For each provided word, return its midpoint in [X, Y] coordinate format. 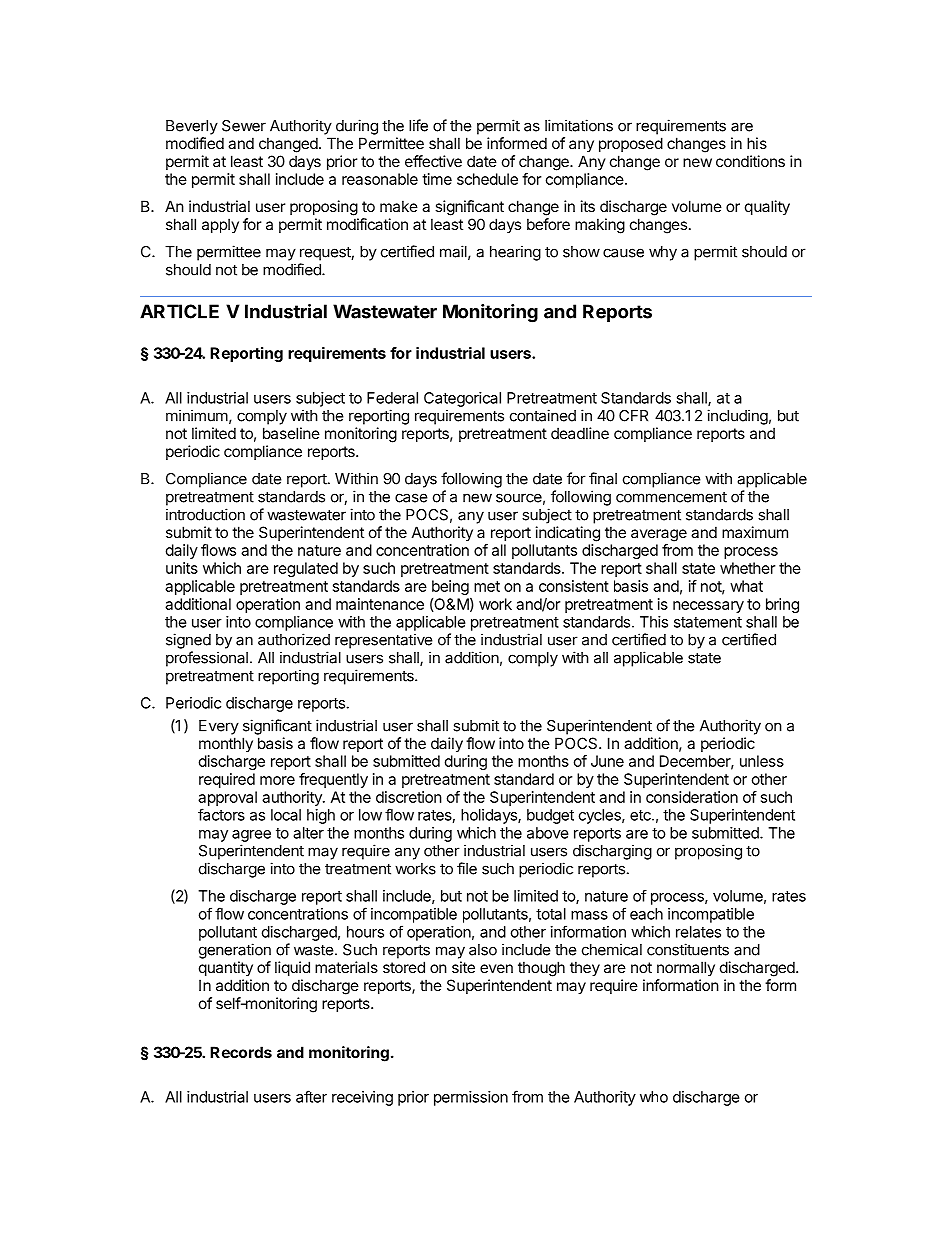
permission [471, 1098]
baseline [291, 433]
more [277, 780]
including [737, 417]
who [654, 1097]
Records [241, 1052]
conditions [750, 161]
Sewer [244, 126]
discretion [409, 797]
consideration [692, 797]
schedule [487, 179]
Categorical [462, 399]
